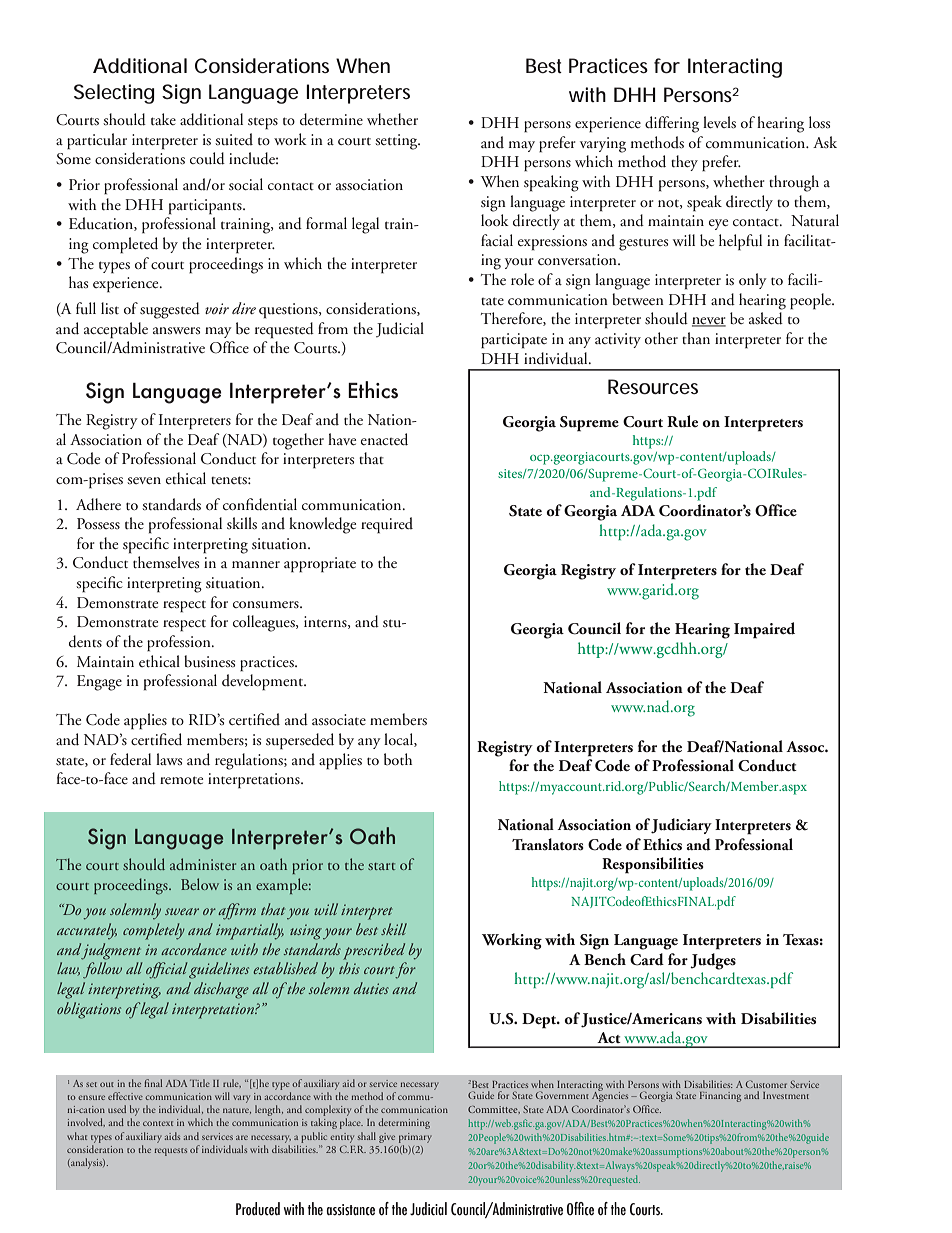 The width and height of the image is (952, 1233). Describe the element at coordinates (720, 1097) in the image. I see `Financing` at that location.
